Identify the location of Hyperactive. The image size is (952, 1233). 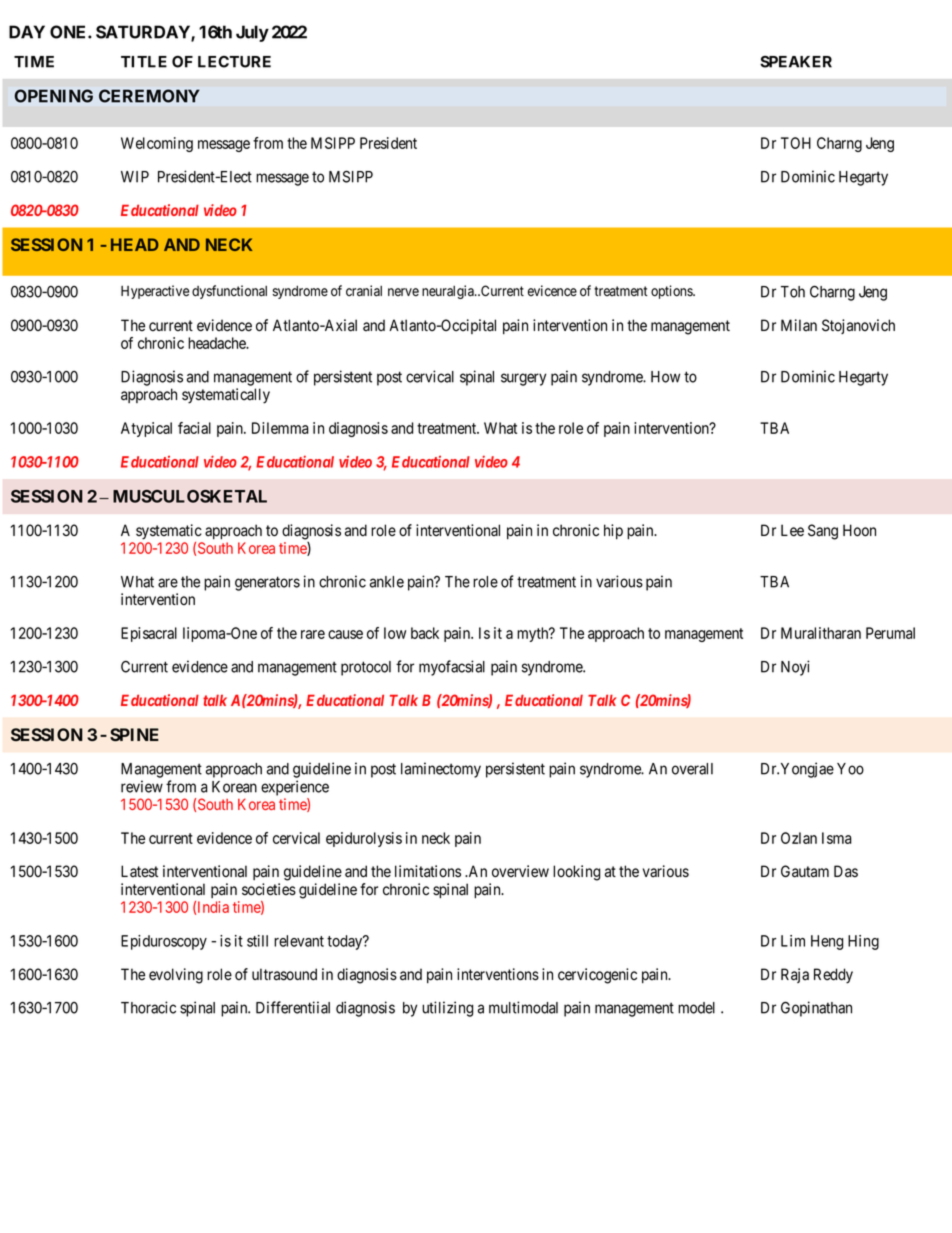
(155, 292).
